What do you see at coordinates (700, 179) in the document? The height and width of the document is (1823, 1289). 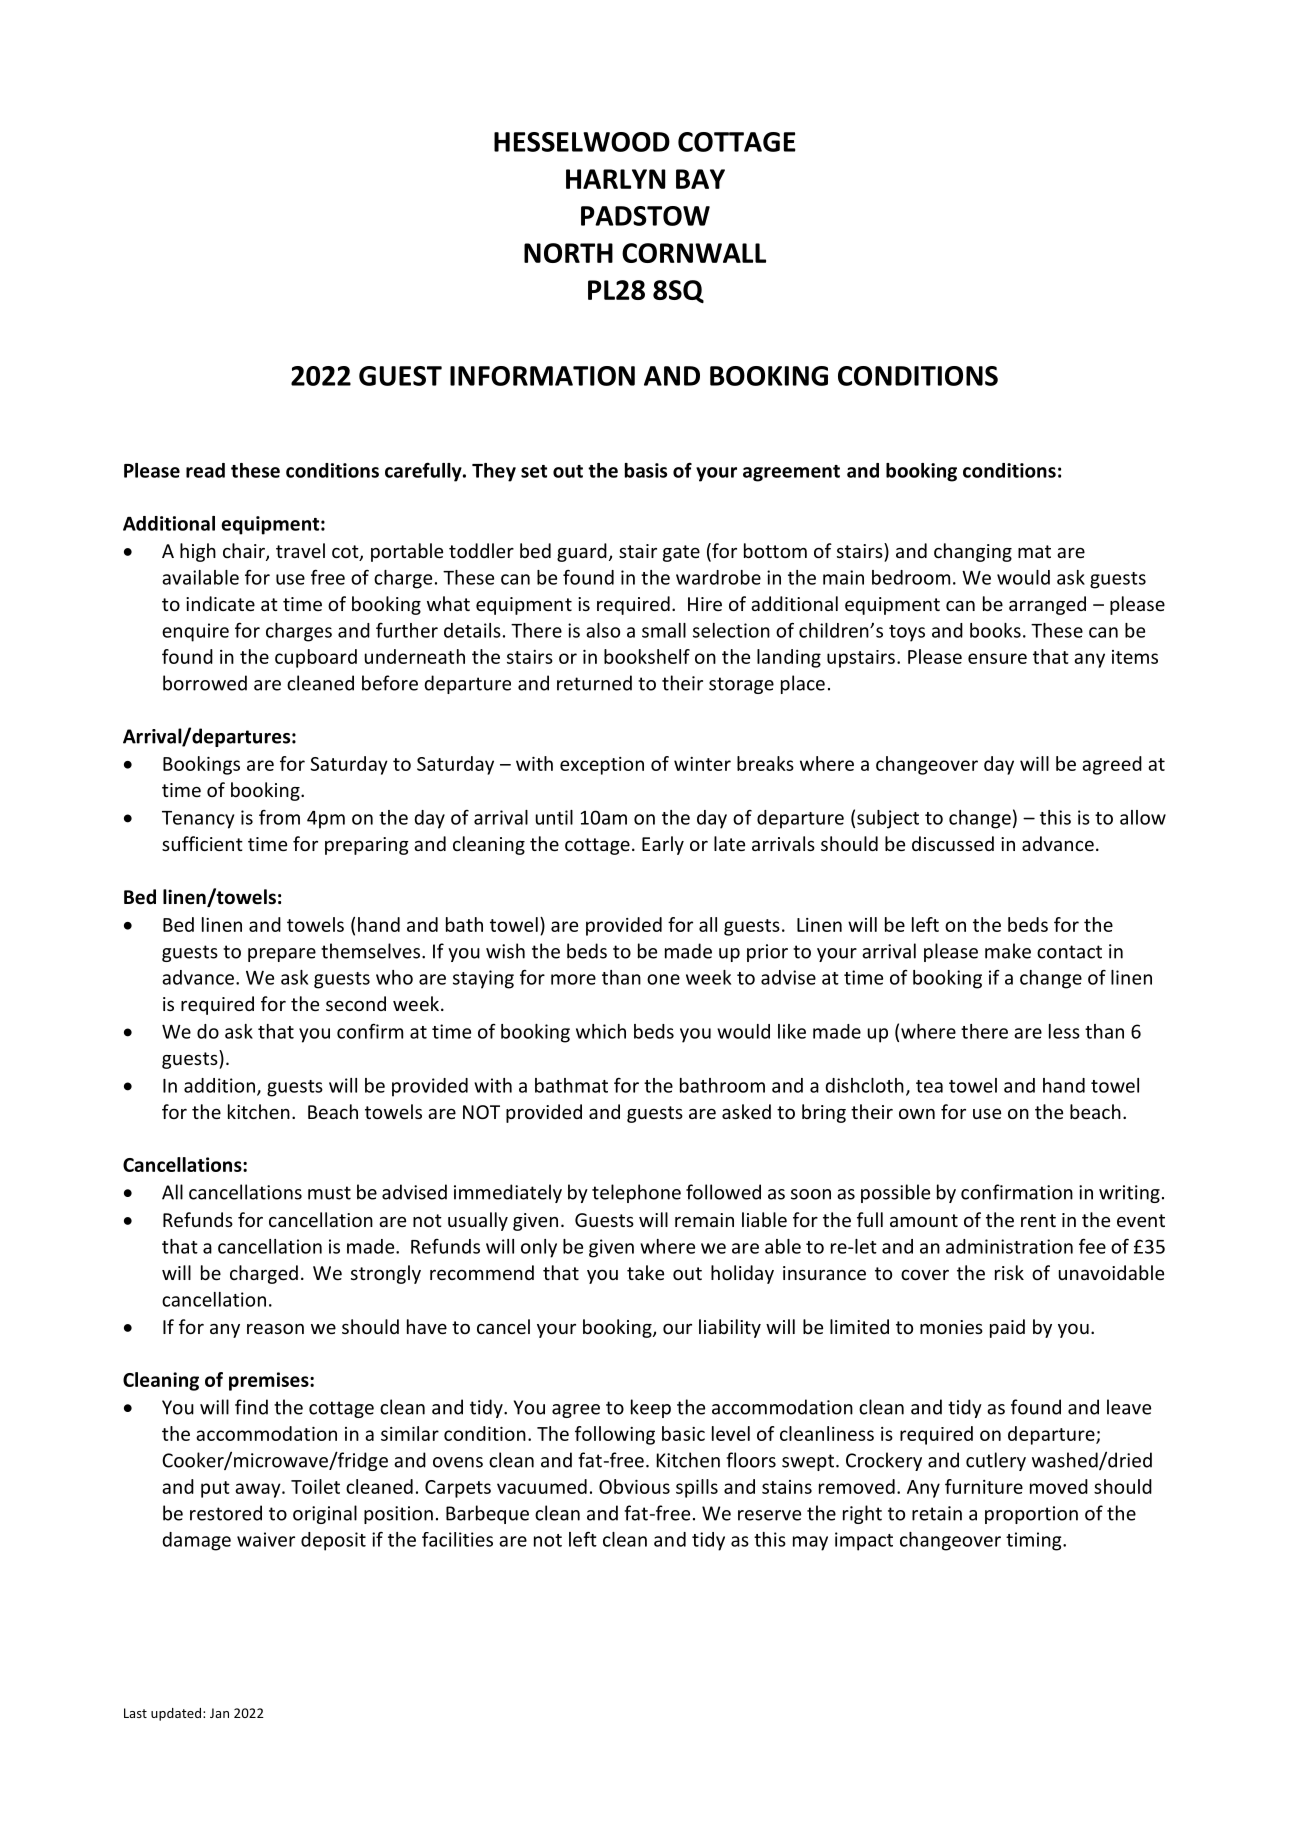 I see `BAY` at bounding box center [700, 179].
